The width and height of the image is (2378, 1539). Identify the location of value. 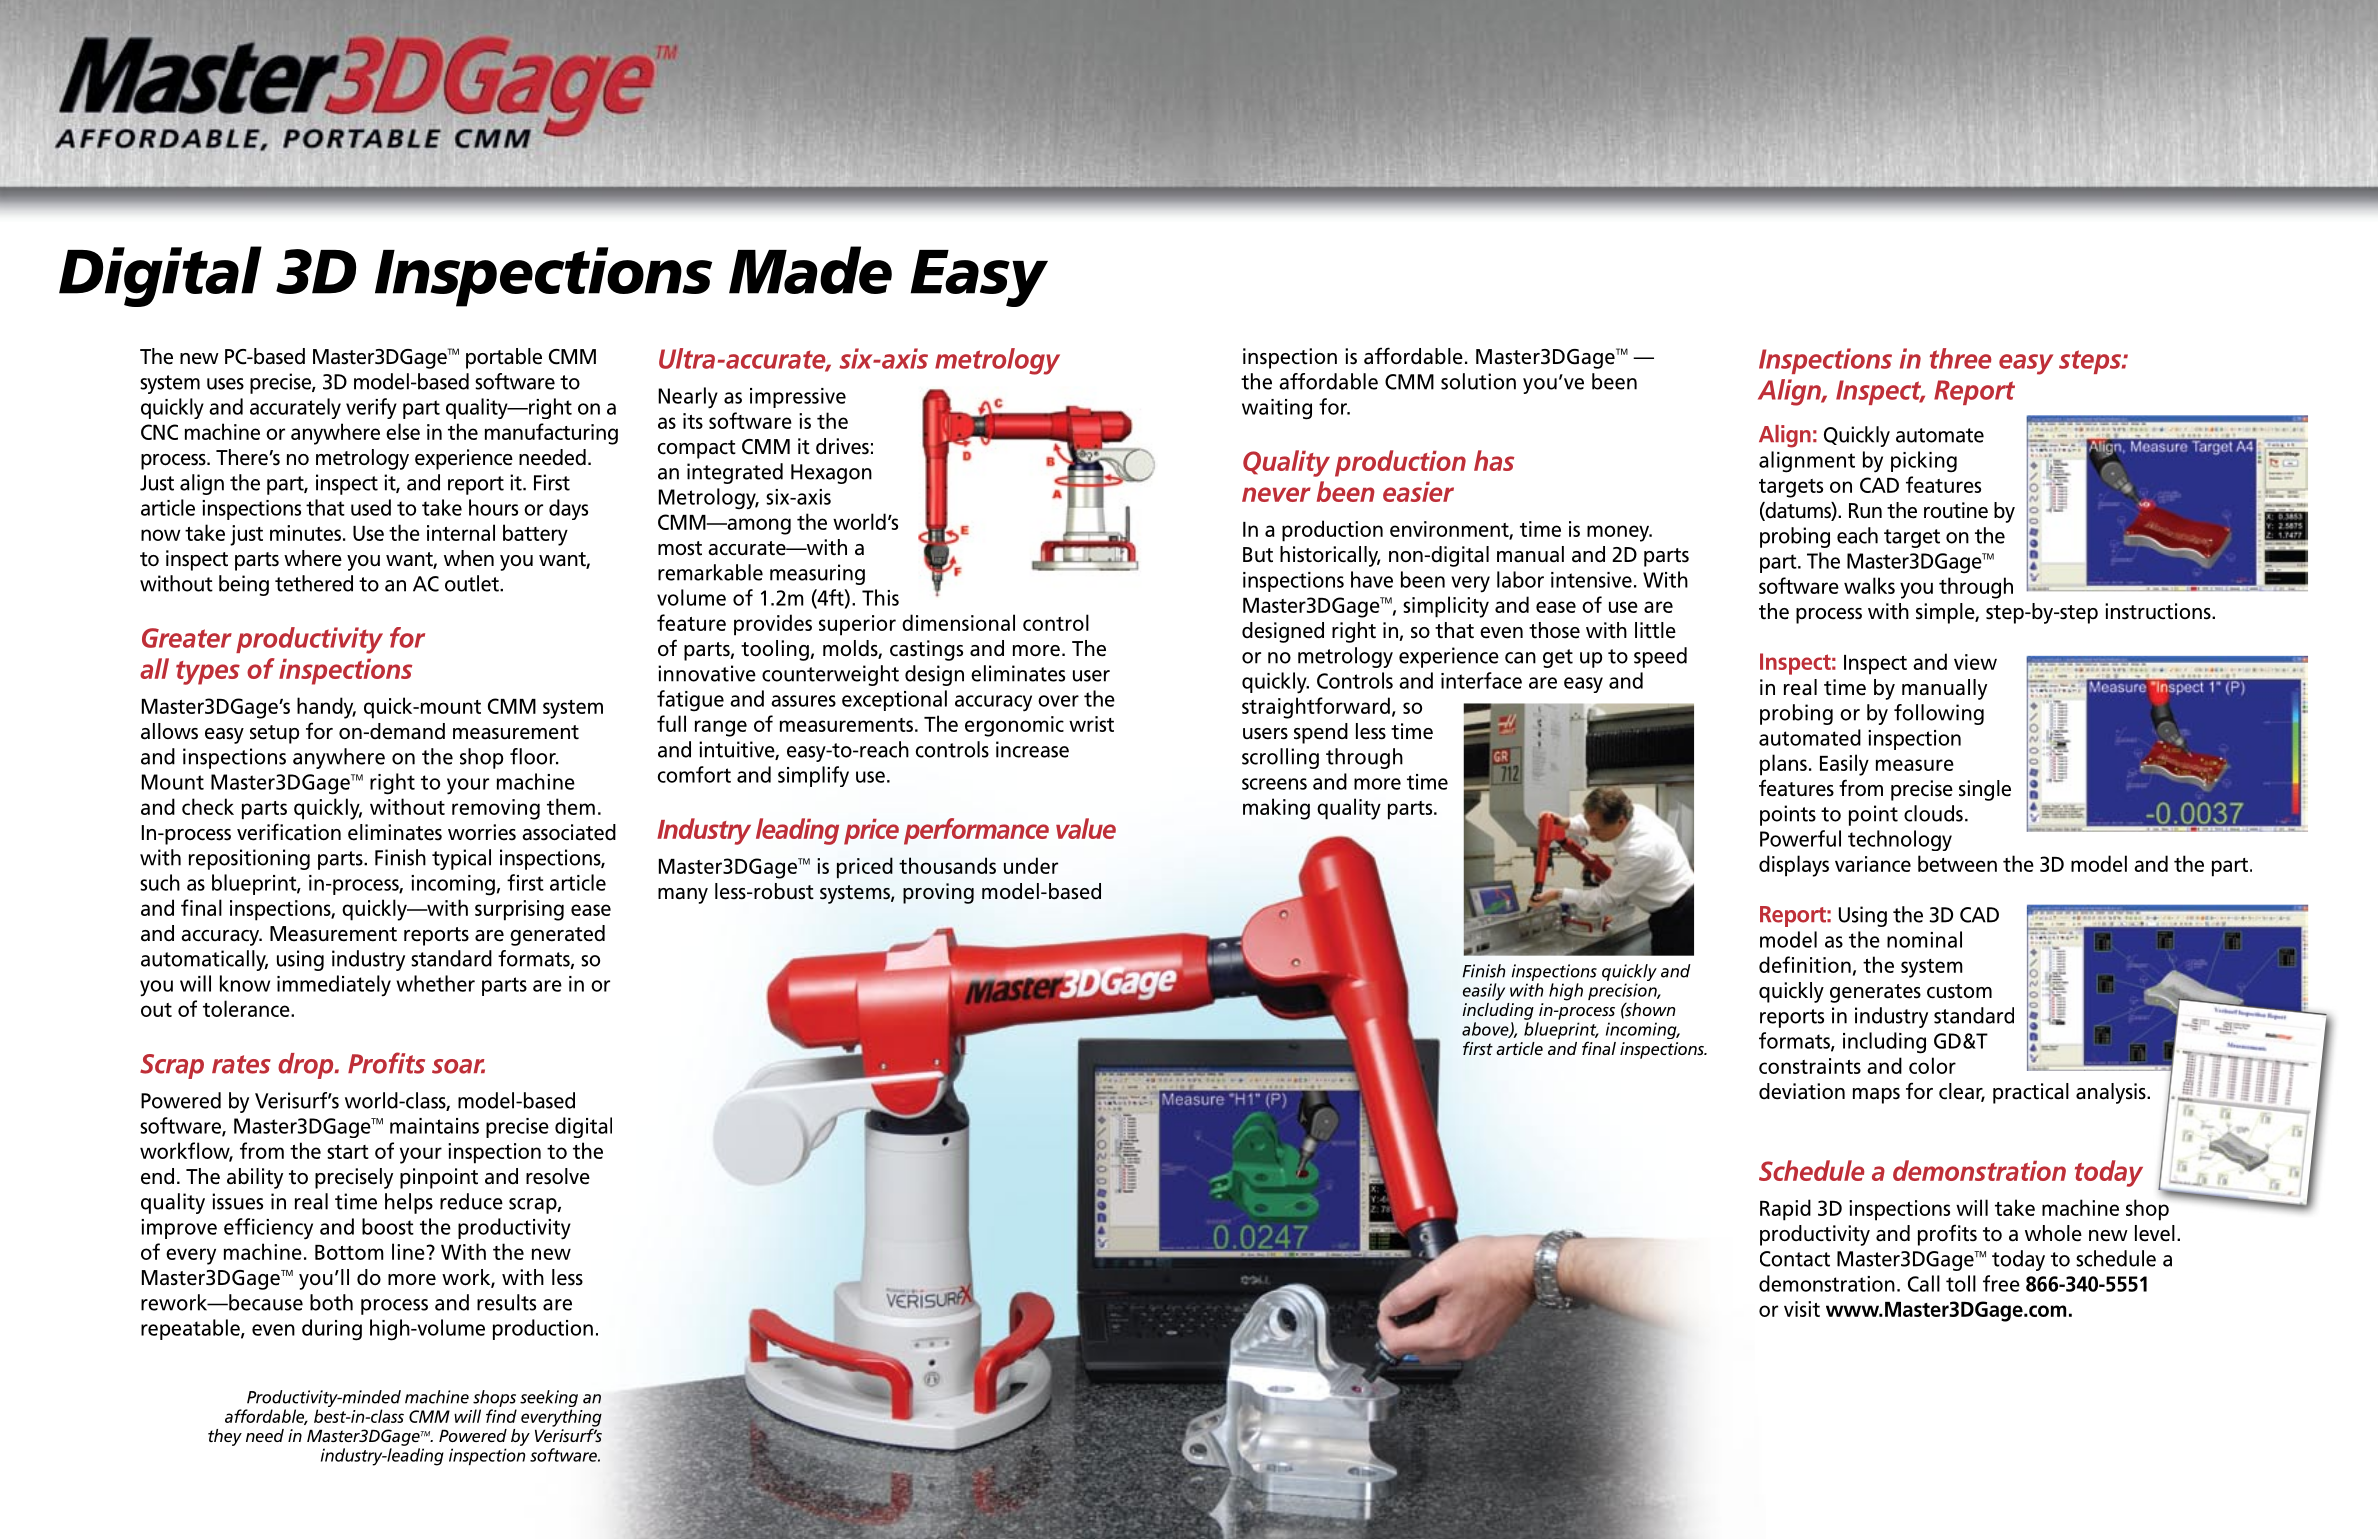
(1086, 828).
